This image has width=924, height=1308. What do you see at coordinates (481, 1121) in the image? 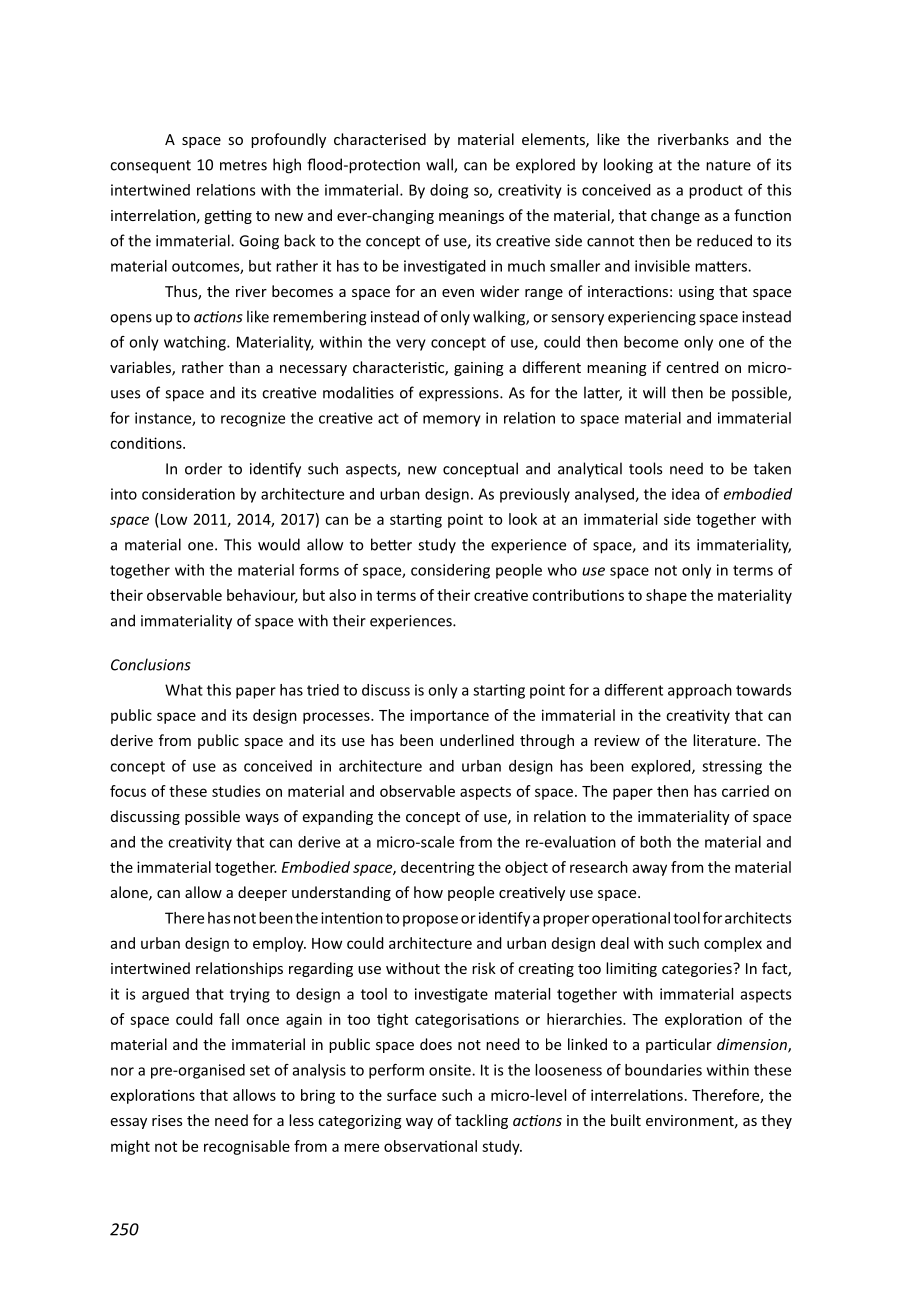
I see `tackling` at bounding box center [481, 1121].
